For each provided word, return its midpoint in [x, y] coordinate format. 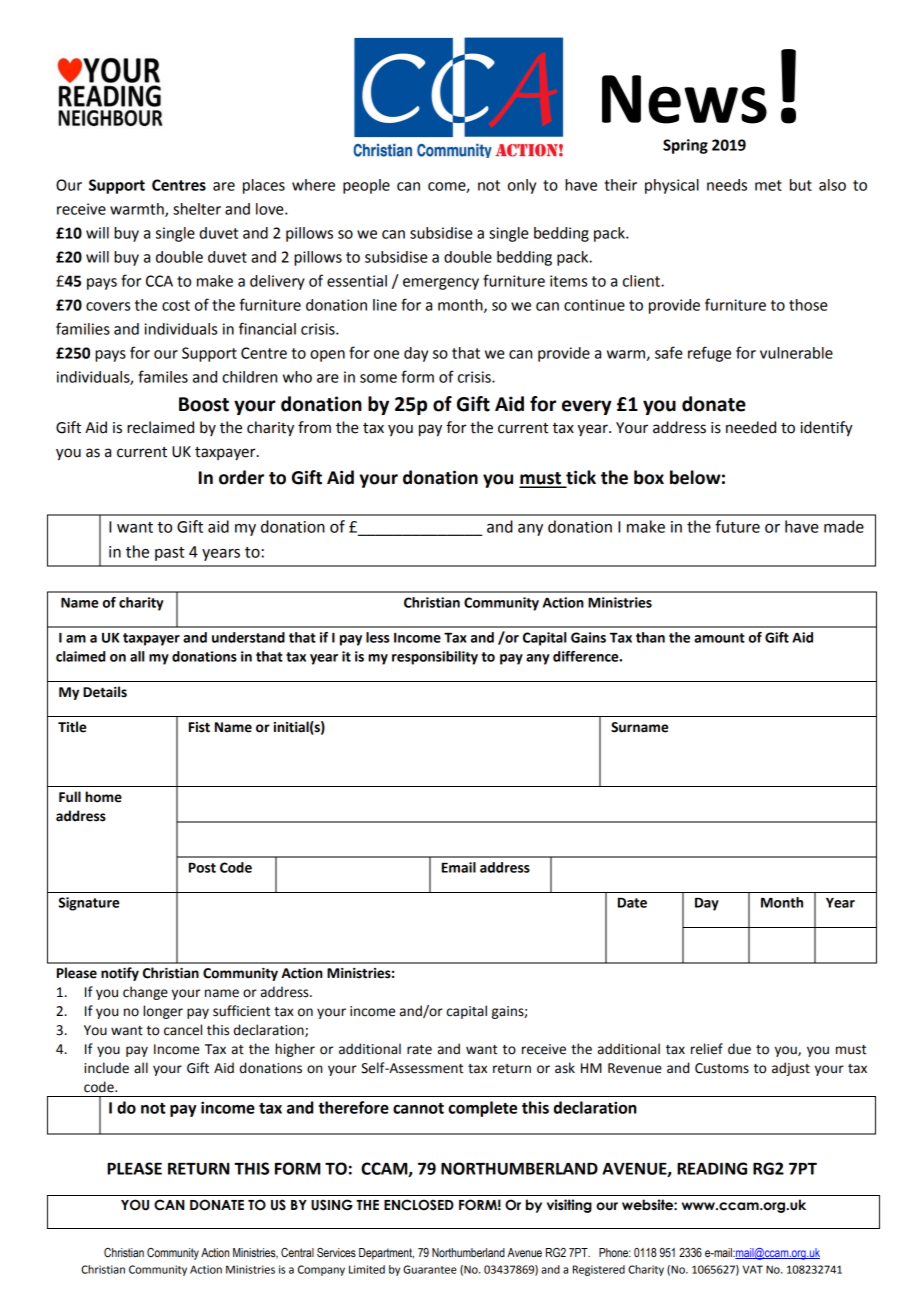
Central [297, 1252]
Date [632, 903]
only [522, 186]
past [170, 554]
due [739, 1049]
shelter [197, 209]
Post [202, 868]
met [768, 185]
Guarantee [430, 1269]
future [737, 526]
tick [580, 478]
